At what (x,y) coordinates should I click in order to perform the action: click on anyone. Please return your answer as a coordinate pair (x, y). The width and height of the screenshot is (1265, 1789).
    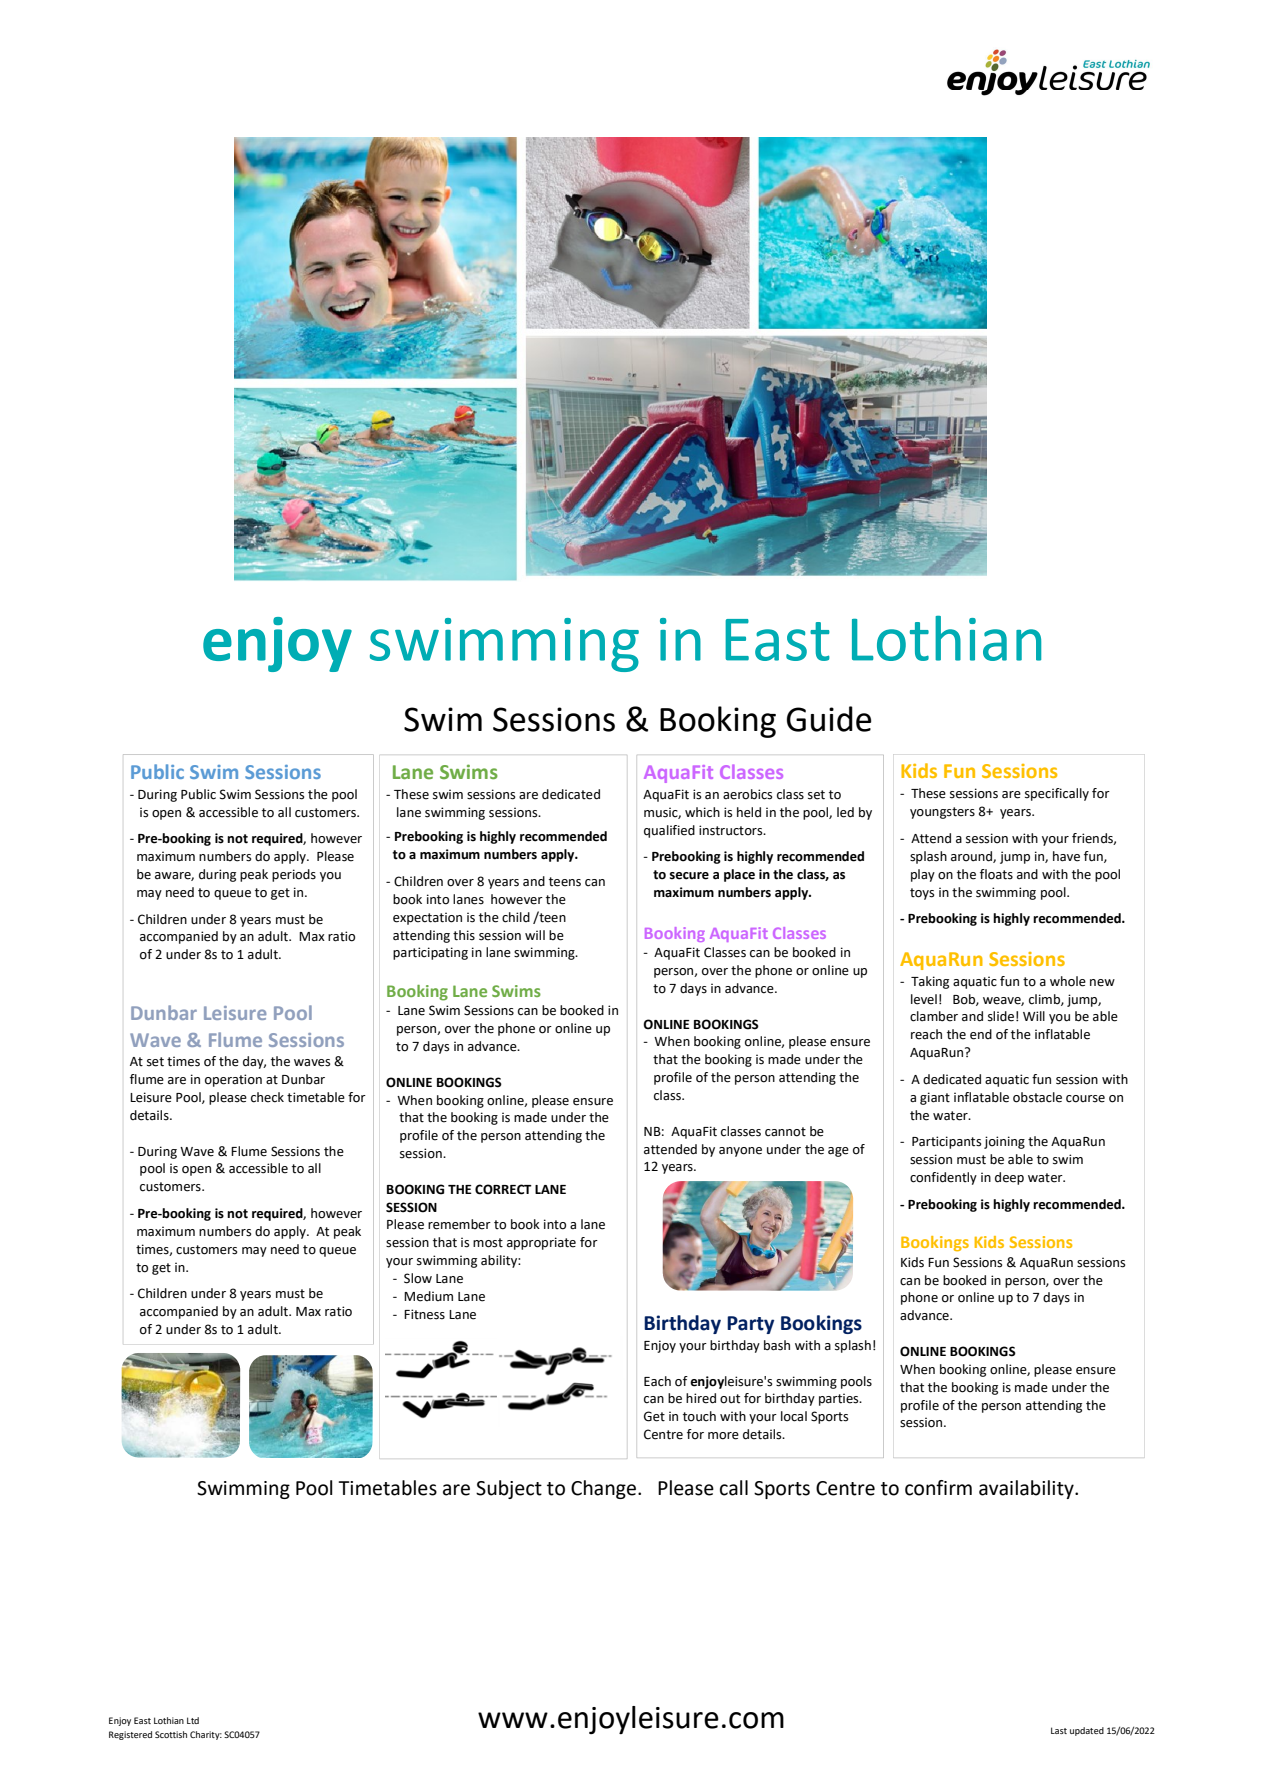
    Looking at the image, I should click on (740, 1152).
